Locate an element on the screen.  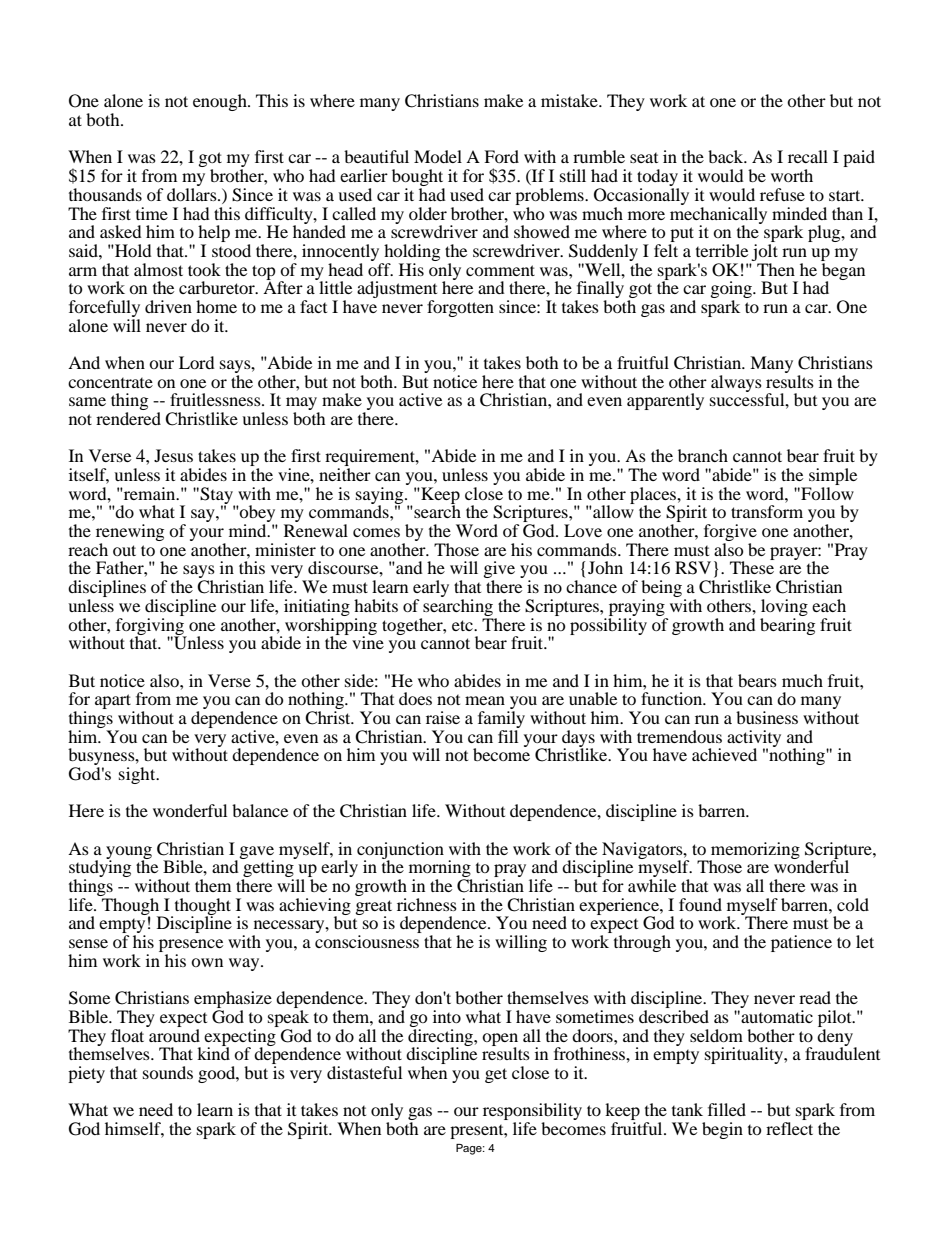
memorizing is located at coordinates (755, 851).
